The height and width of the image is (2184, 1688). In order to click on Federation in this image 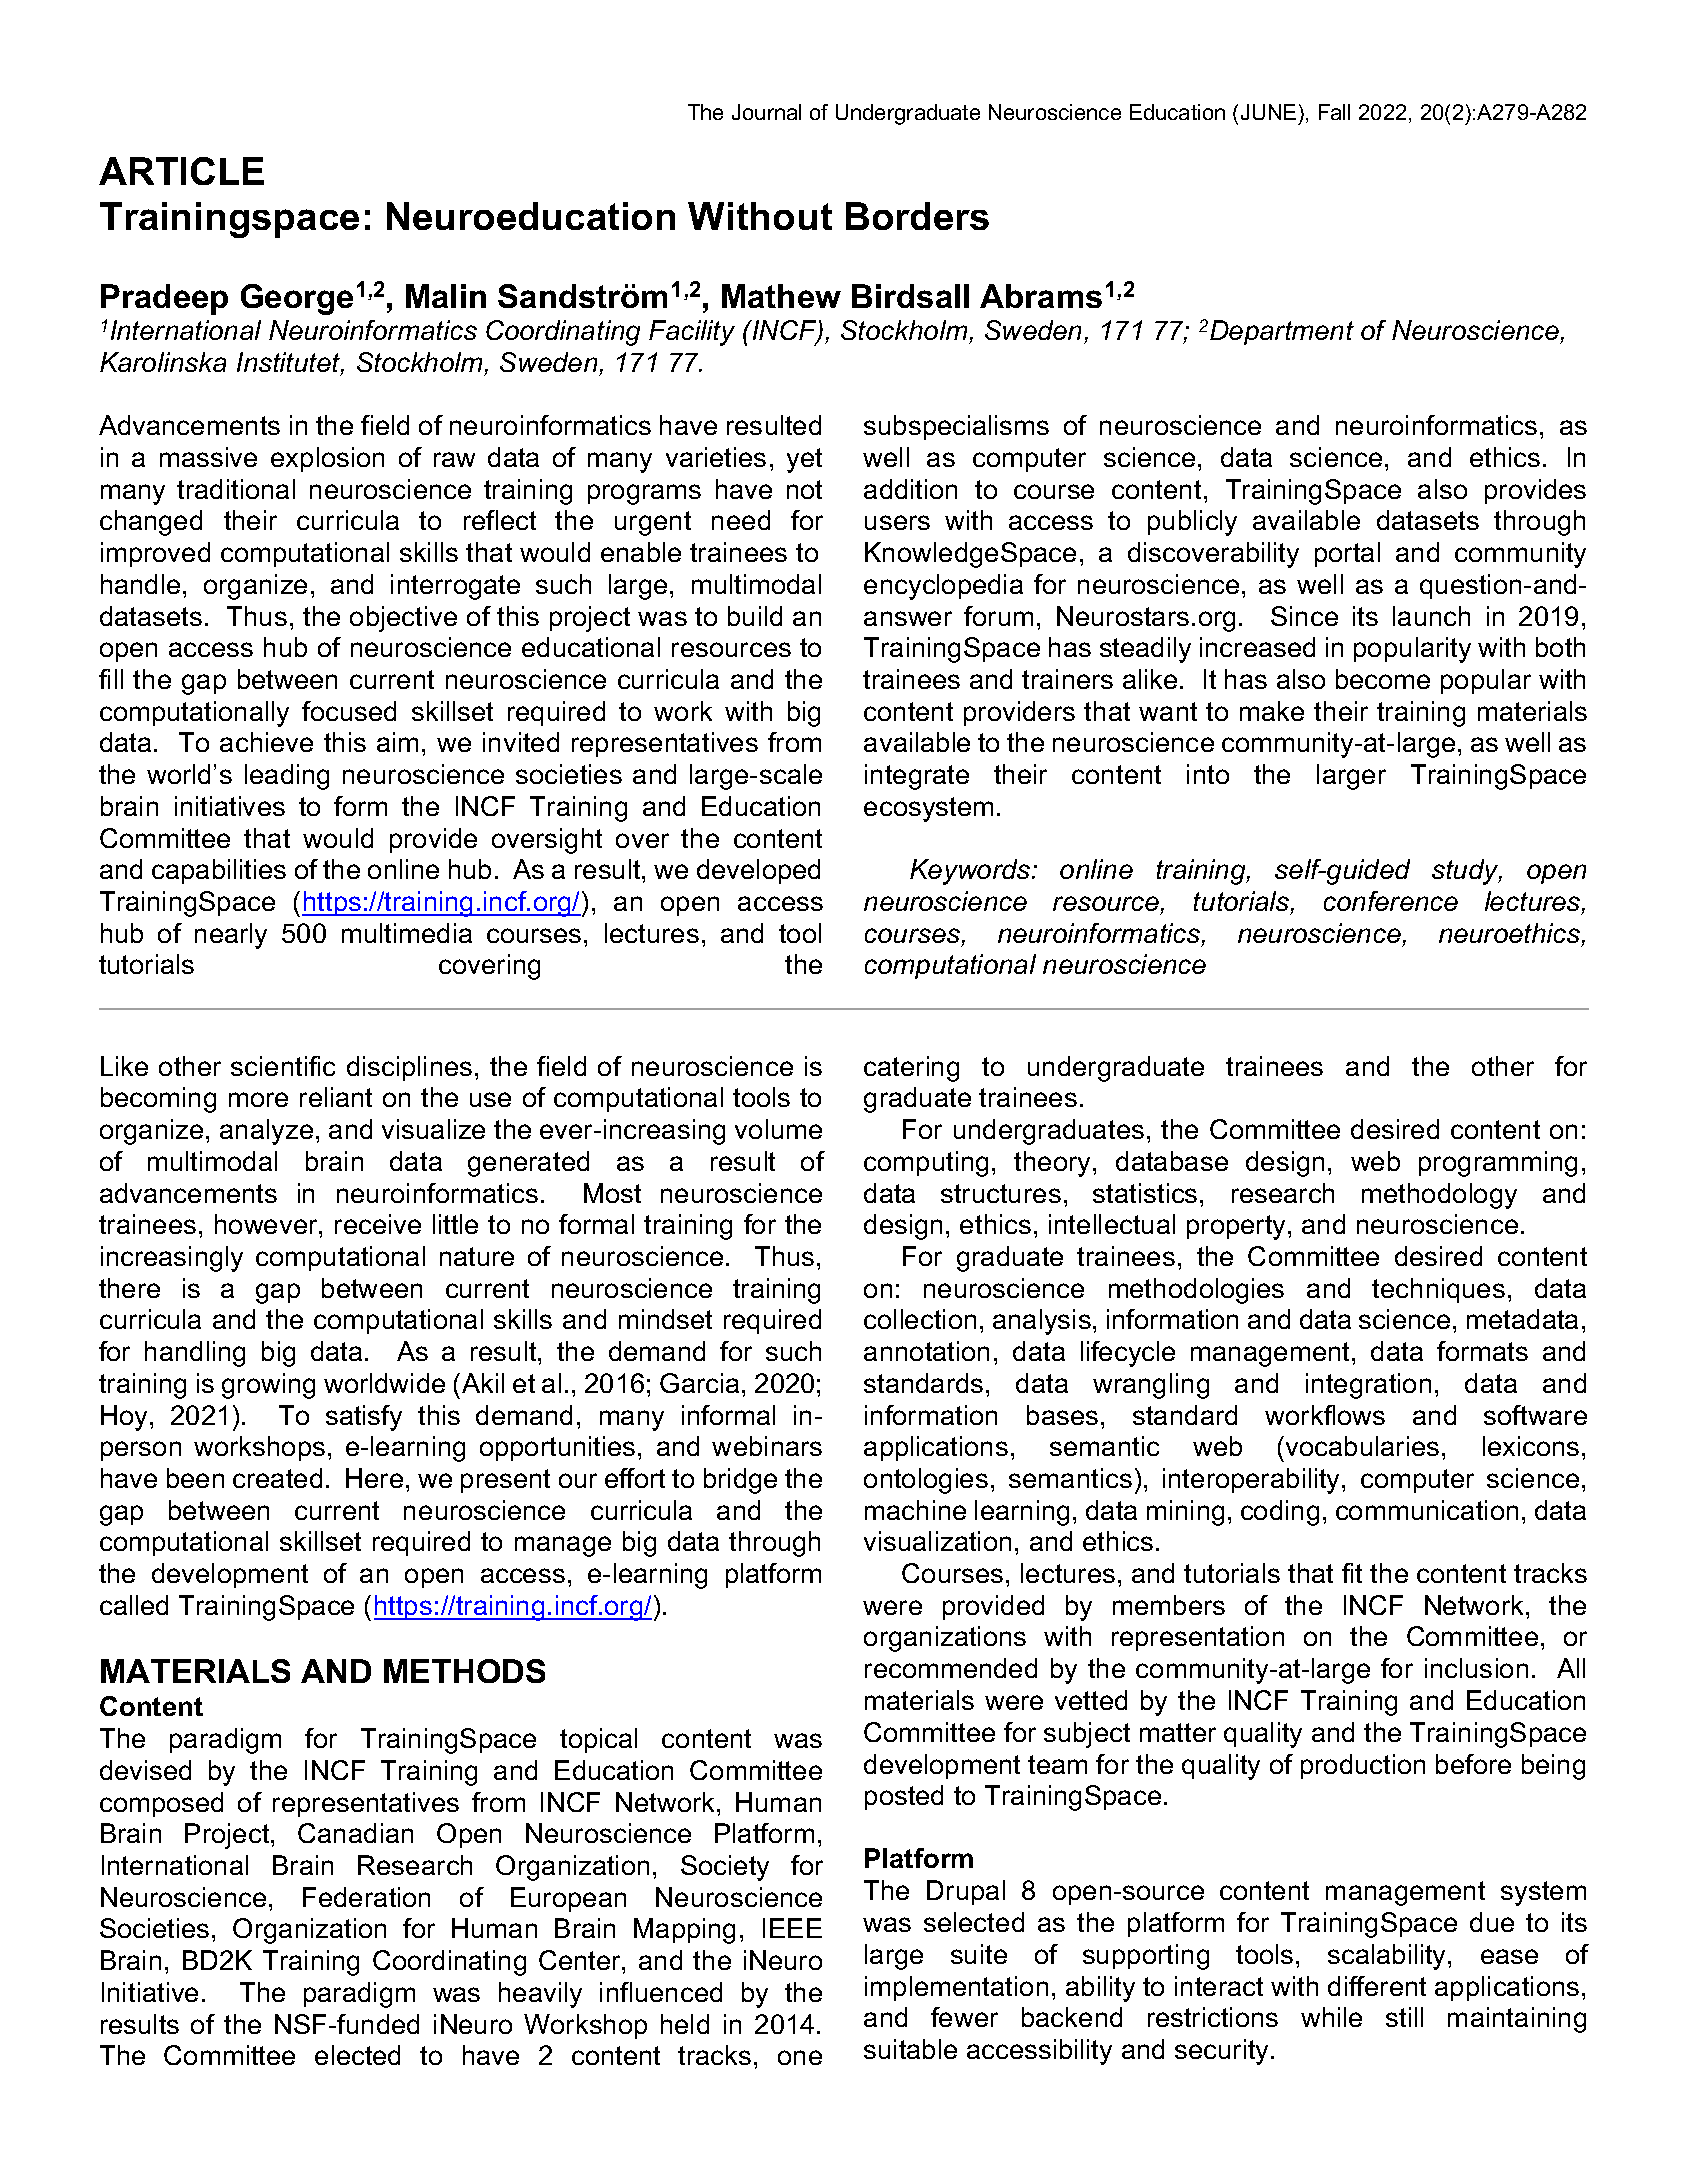, I will do `click(366, 1897)`.
